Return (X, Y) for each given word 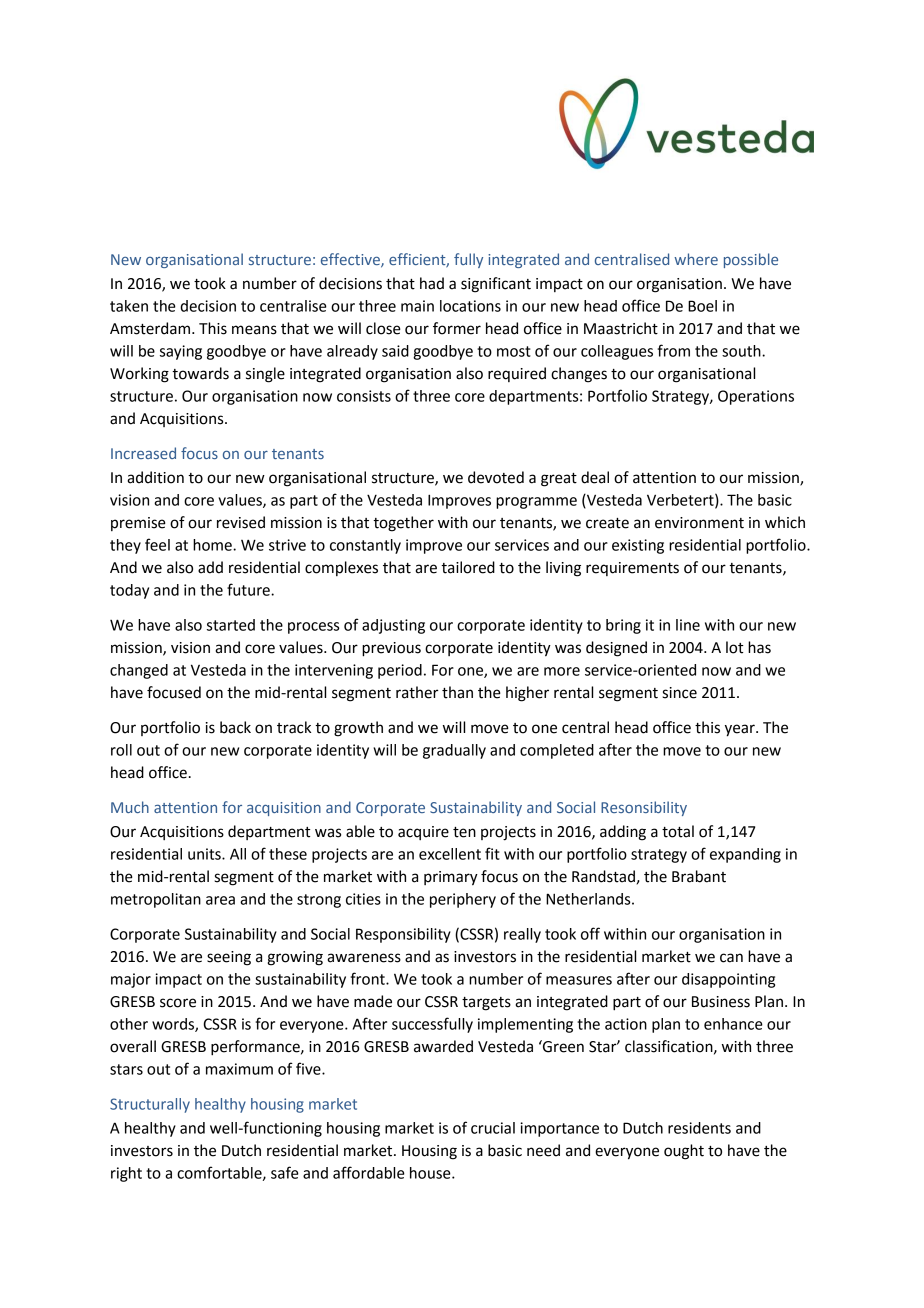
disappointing (728, 980)
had (432, 283)
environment (699, 523)
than (457, 692)
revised (241, 522)
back (235, 727)
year (741, 730)
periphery (463, 900)
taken (129, 306)
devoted (496, 477)
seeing (229, 958)
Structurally (150, 1105)
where (696, 259)
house (431, 1173)
